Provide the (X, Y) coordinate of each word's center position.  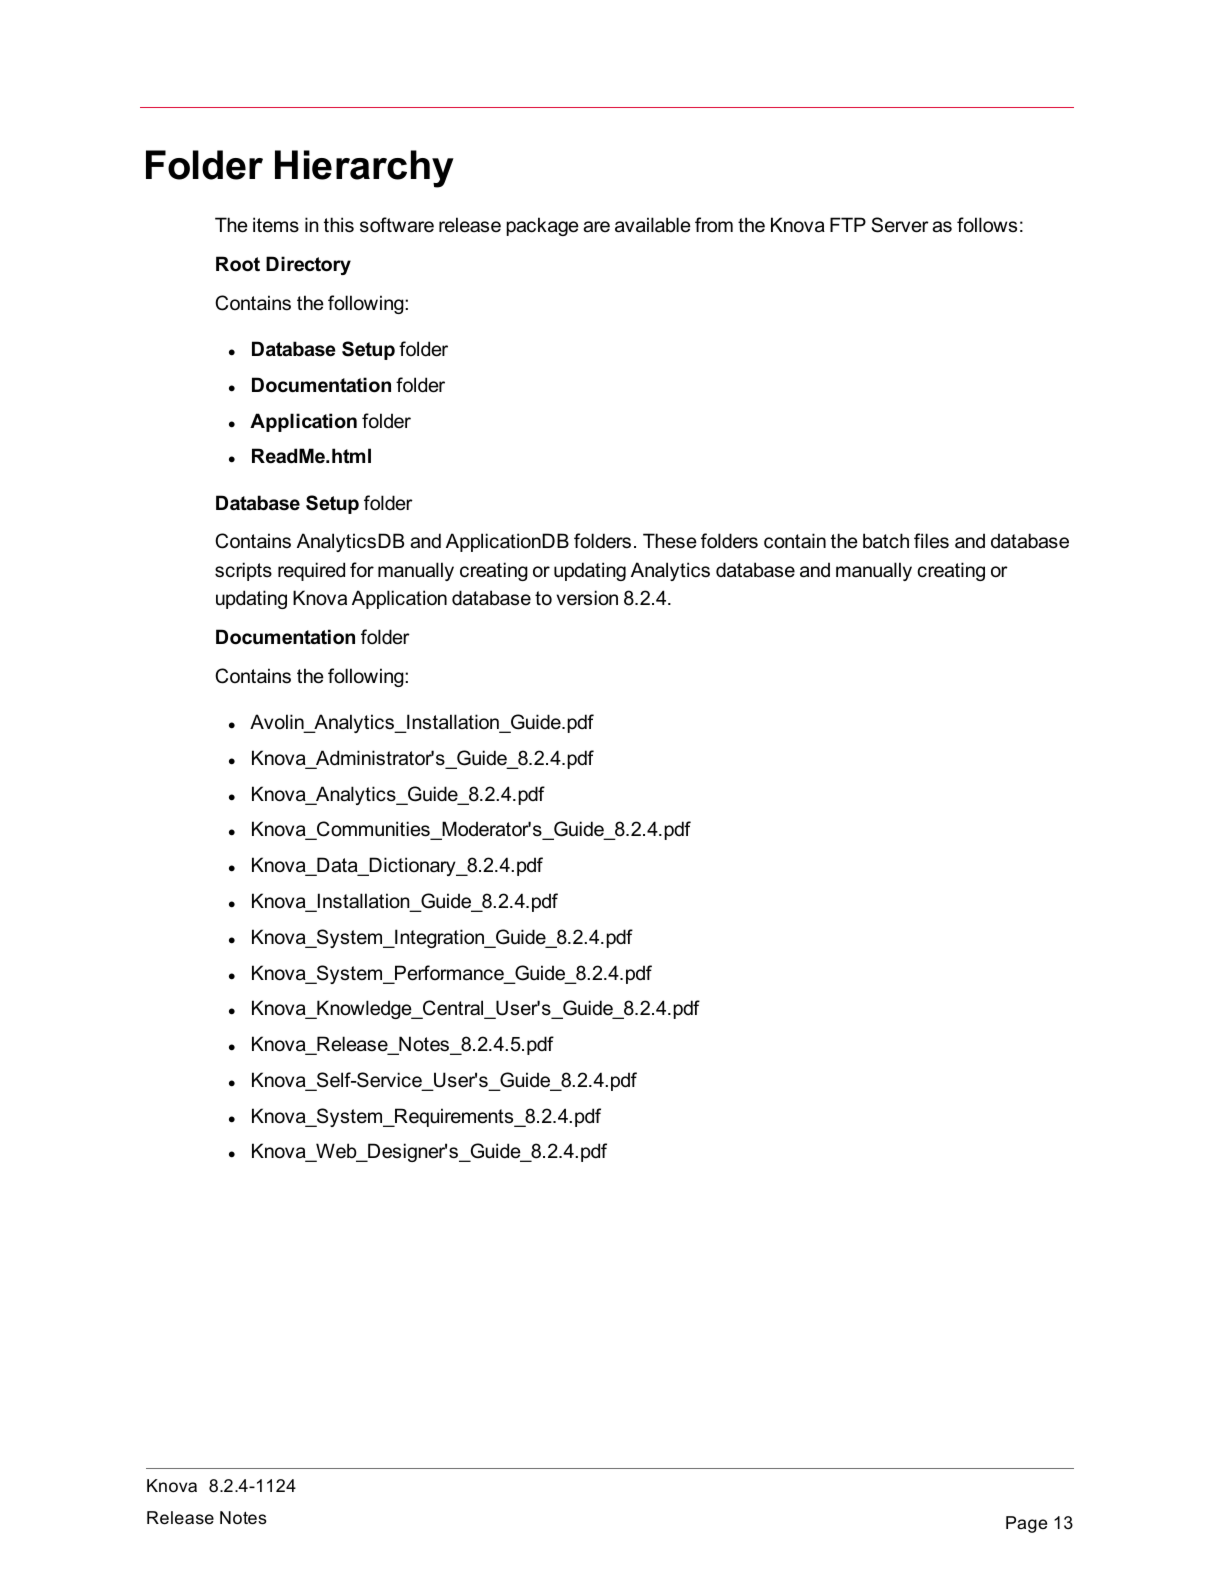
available (653, 225)
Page (1026, 1524)
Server (900, 225)
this (339, 225)
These (670, 541)
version (587, 598)
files (931, 541)
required (311, 571)
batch (886, 541)
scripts (243, 571)
